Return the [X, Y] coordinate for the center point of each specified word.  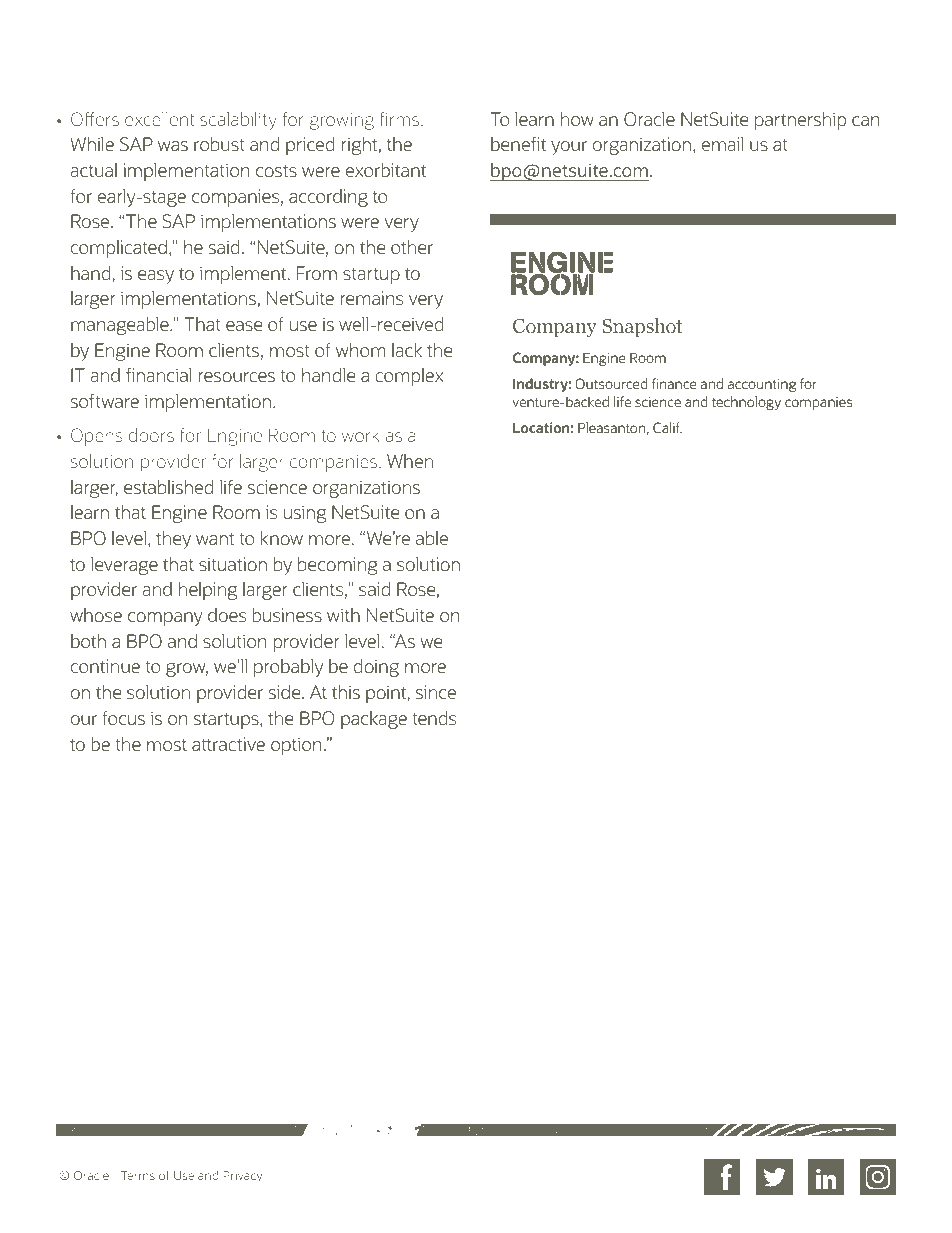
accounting [762, 385]
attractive [228, 744]
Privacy [242, 1177]
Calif [667, 427]
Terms [138, 1175]
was [173, 146]
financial [159, 375]
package [374, 720]
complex [409, 377]
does [227, 615]
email [722, 144]
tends [434, 718]
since [436, 692]
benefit [518, 144]
